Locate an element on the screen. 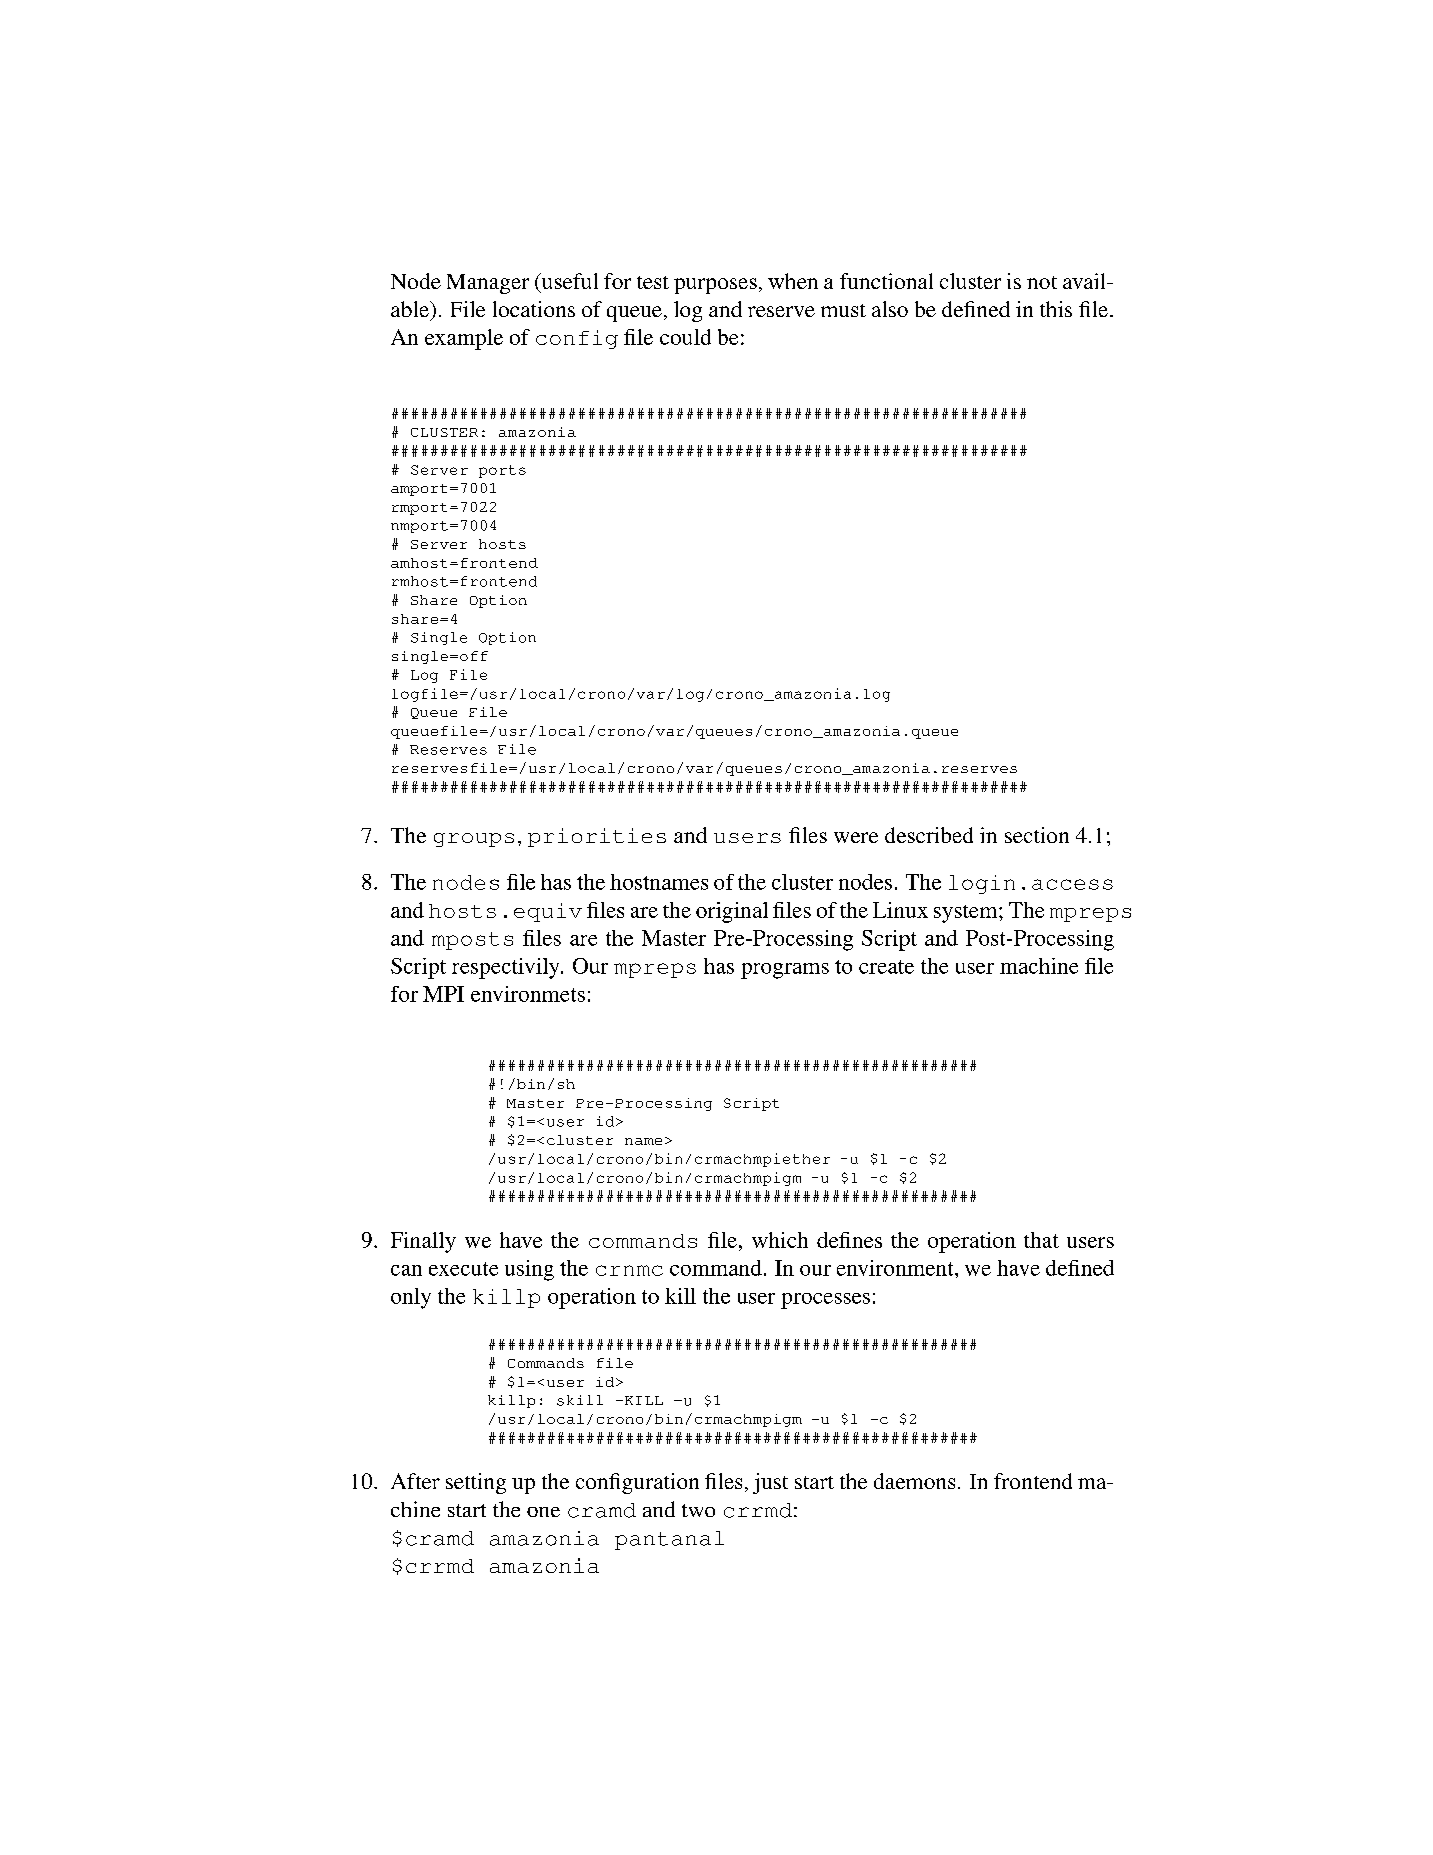  described is located at coordinates (929, 835).
